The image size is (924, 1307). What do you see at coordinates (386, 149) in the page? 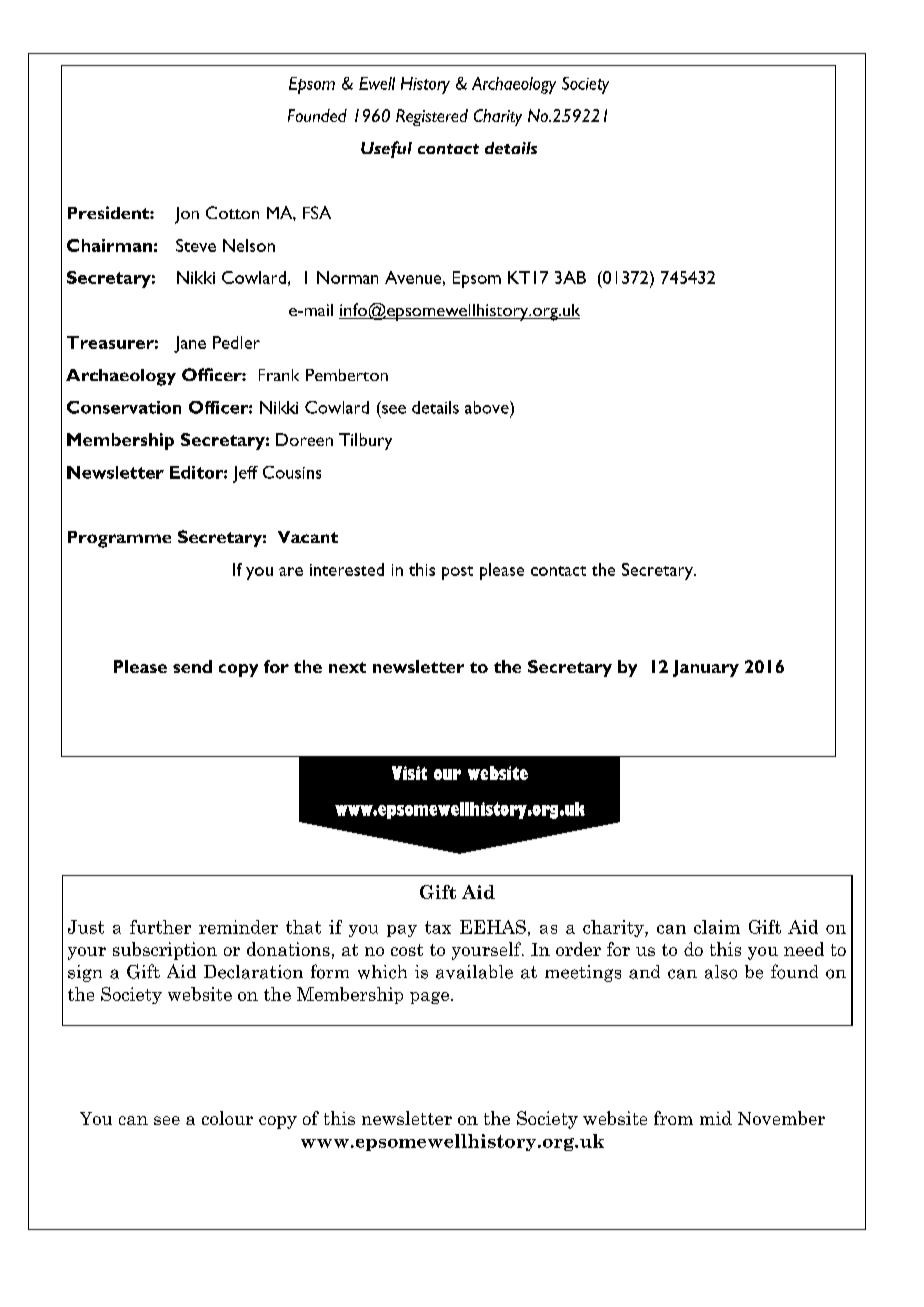
I see `Useful` at bounding box center [386, 149].
